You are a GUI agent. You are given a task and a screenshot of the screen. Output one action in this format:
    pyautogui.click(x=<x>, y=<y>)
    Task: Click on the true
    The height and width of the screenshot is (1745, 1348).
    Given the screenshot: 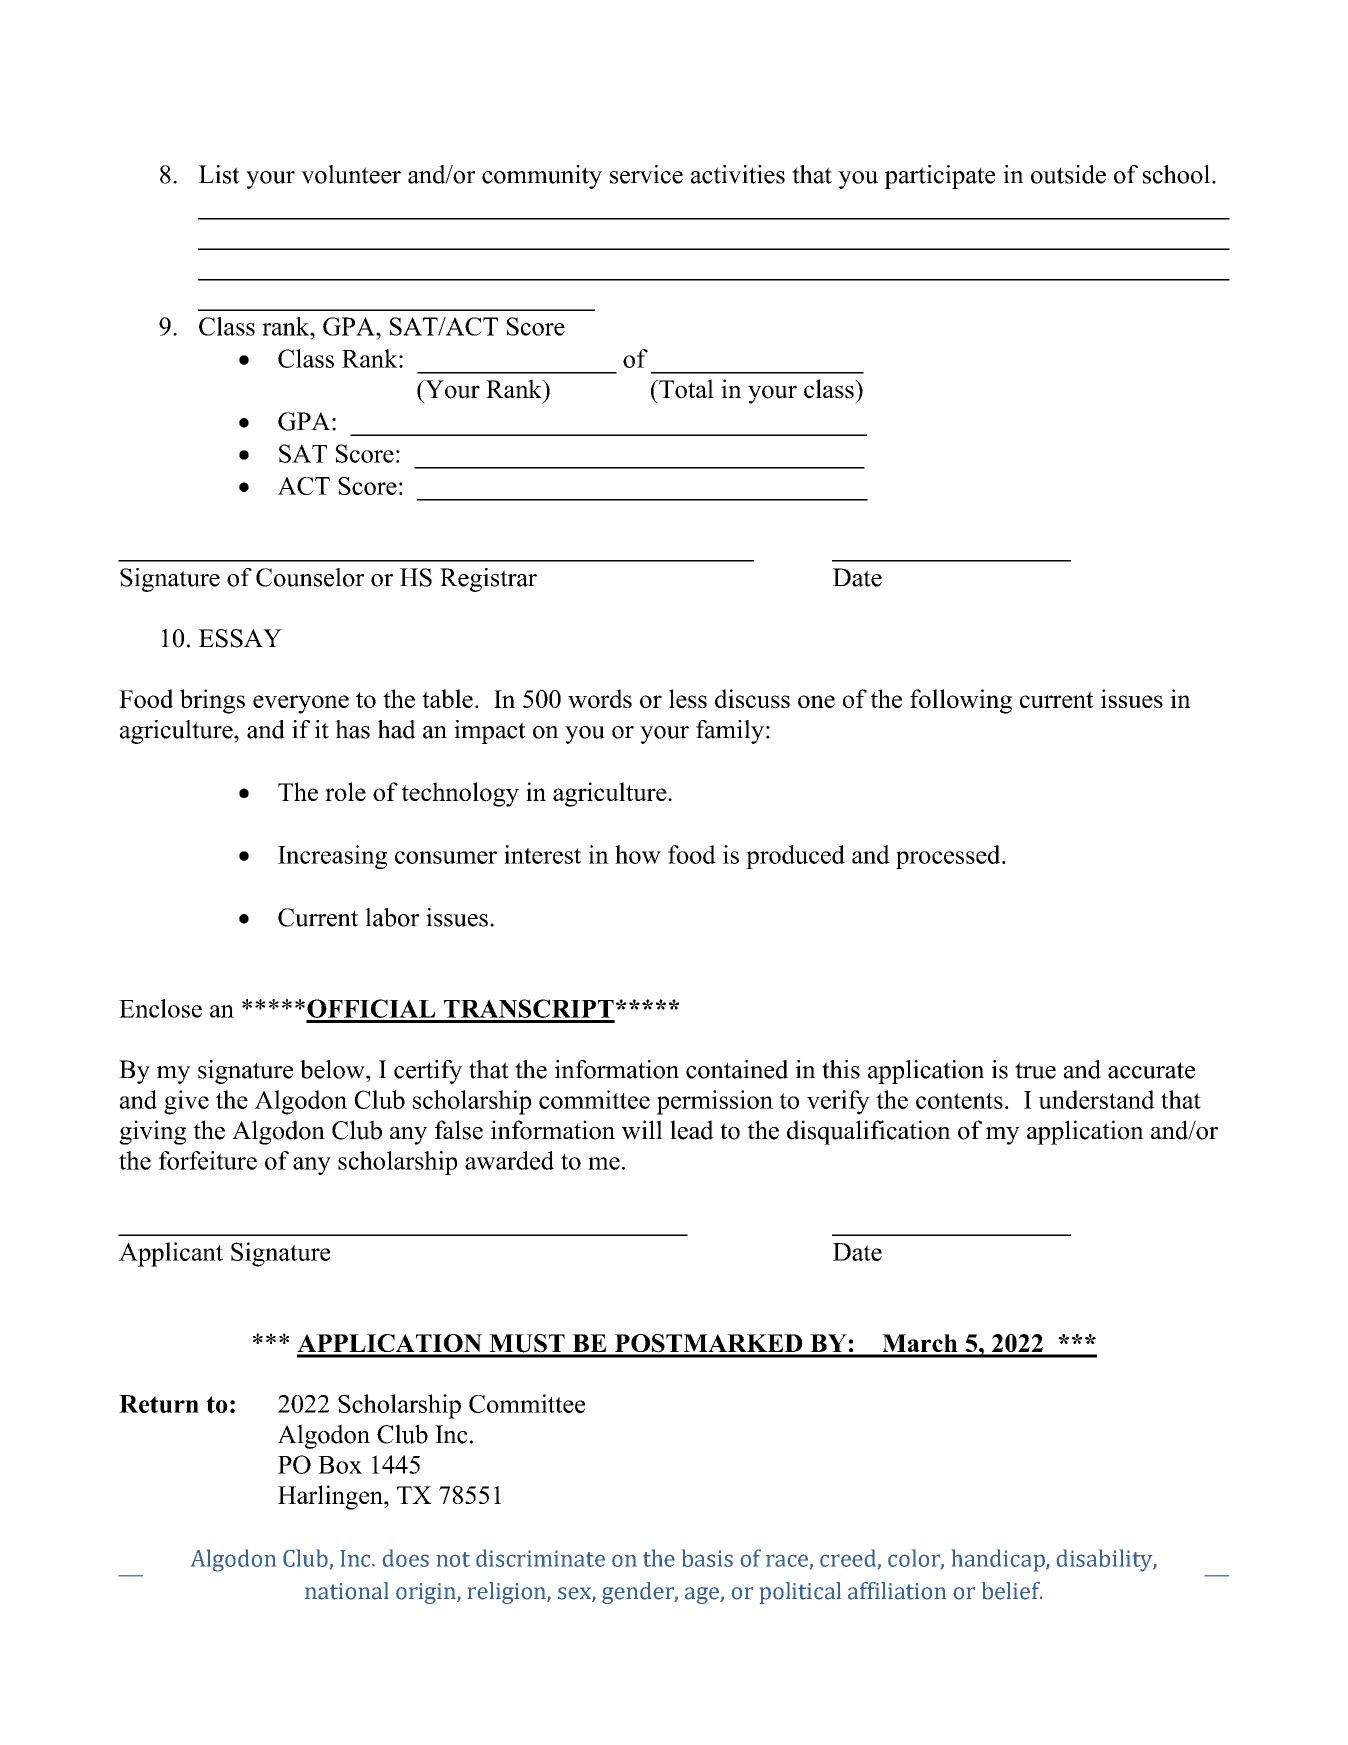 What is the action you would take?
    pyautogui.click(x=1035, y=1070)
